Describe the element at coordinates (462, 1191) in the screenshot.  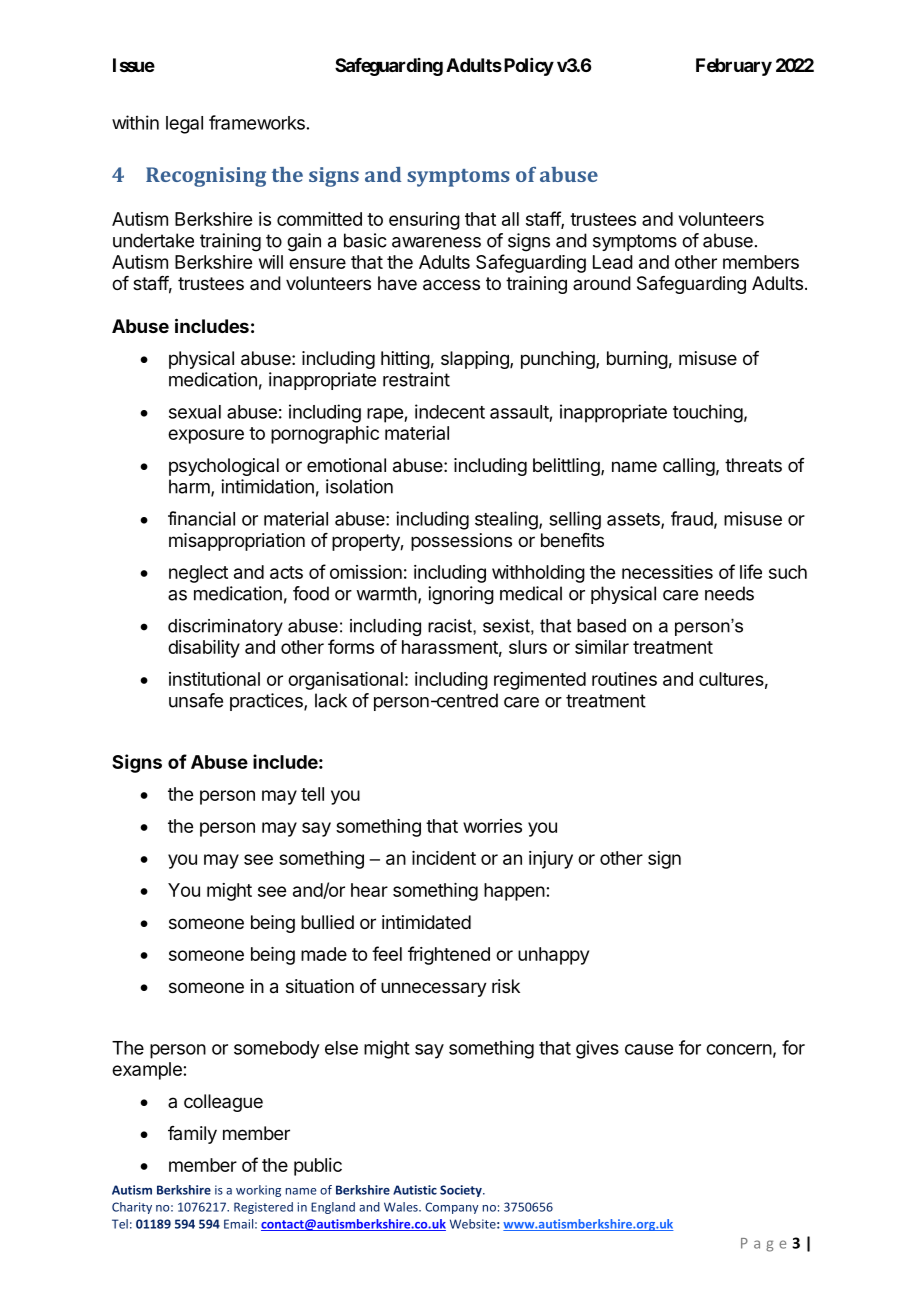
I see `Society` at that location.
